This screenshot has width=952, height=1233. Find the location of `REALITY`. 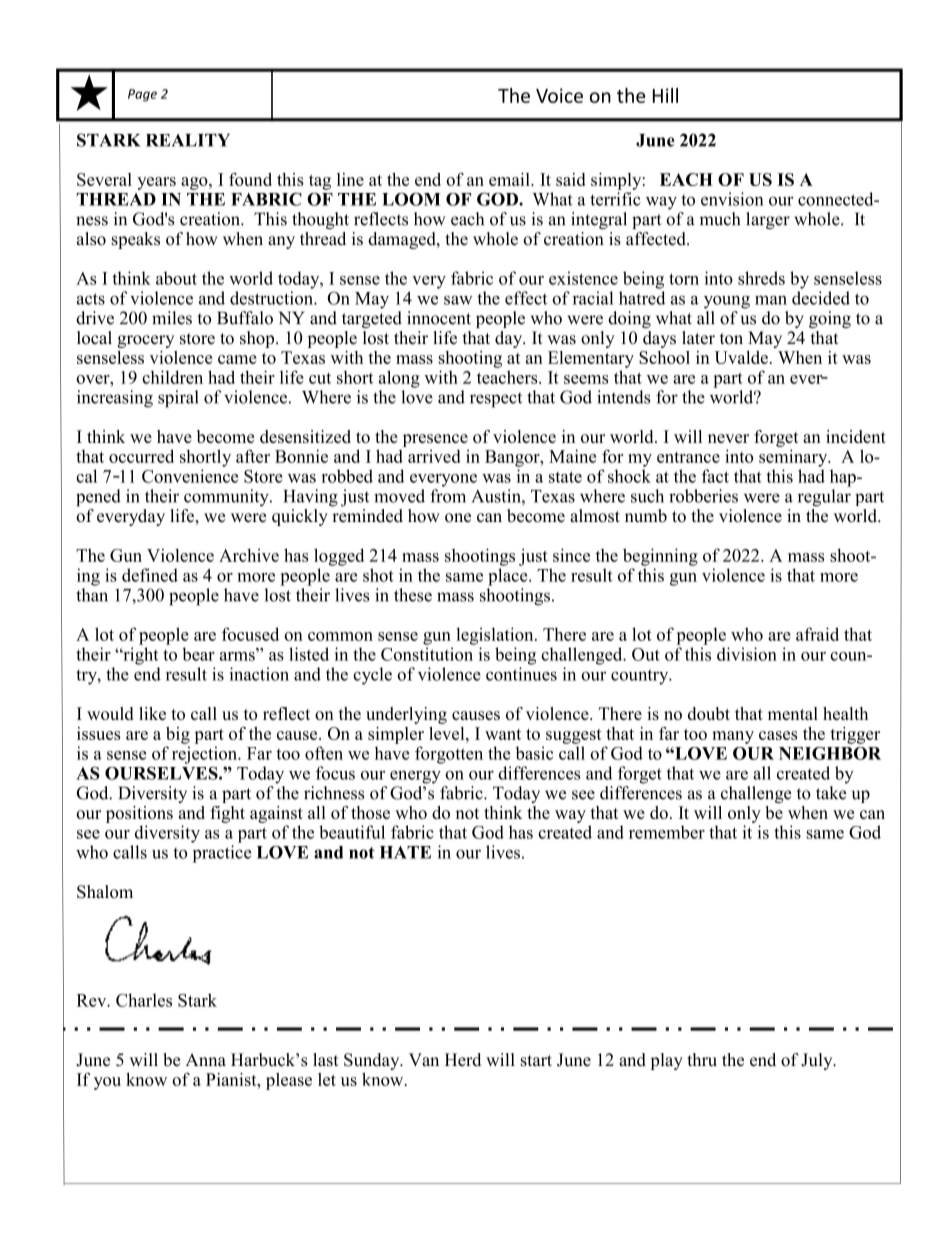

REALITY is located at coordinates (188, 140).
